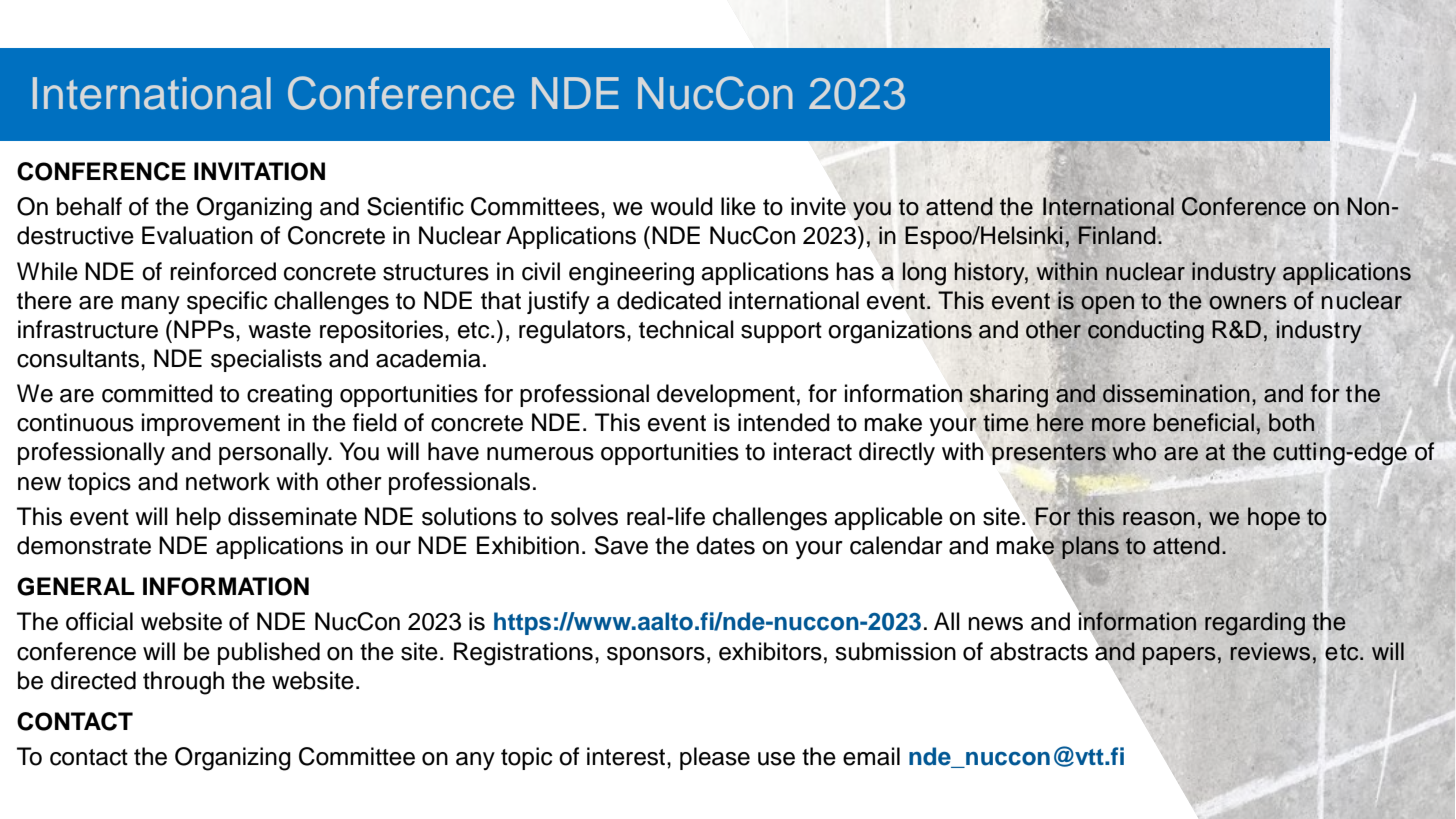  What do you see at coordinates (871, 756) in the document?
I see `email` at bounding box center [871, 756].
